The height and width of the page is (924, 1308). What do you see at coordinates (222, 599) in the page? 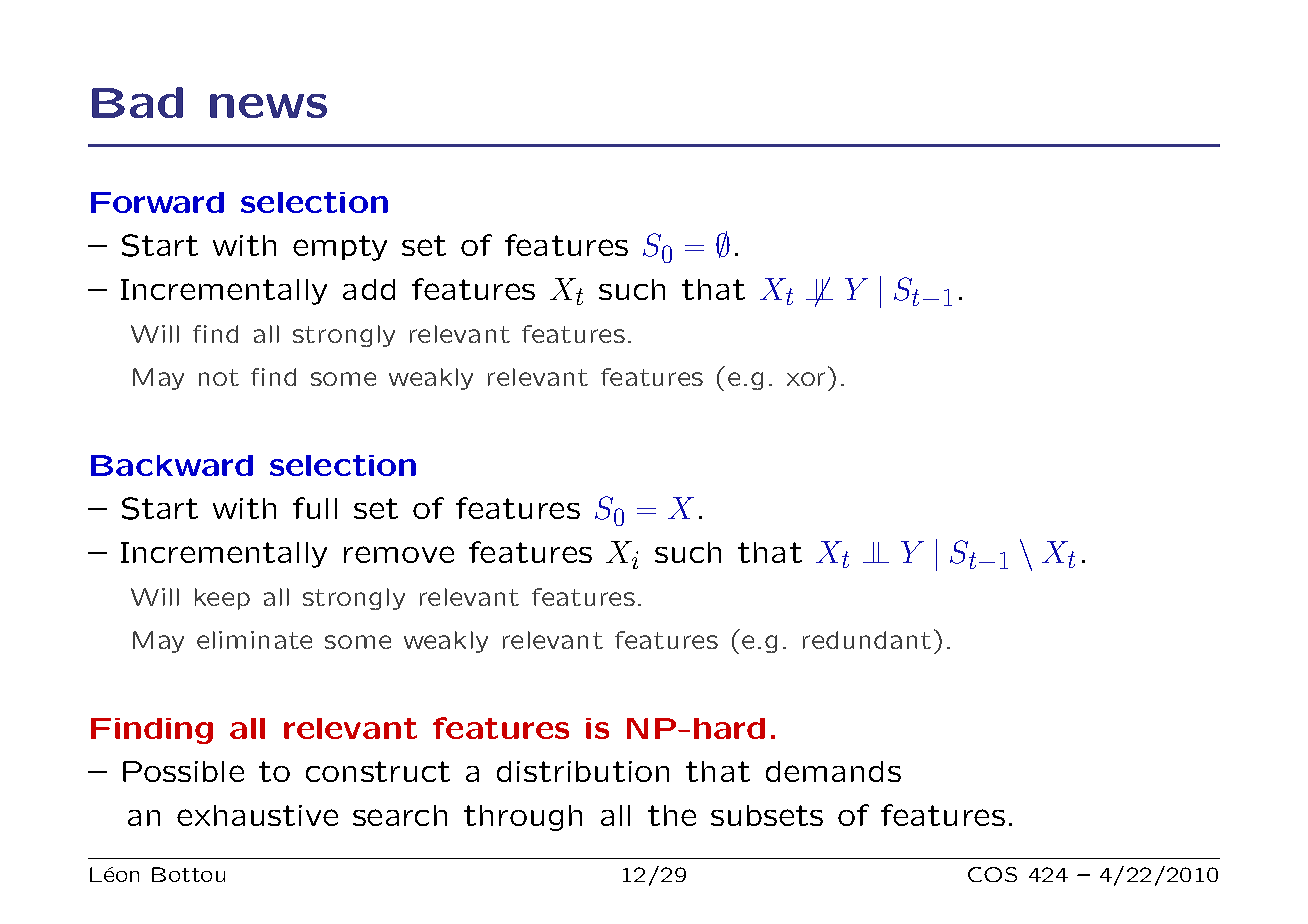
I see `keep` at bounding box center [222, 599].
